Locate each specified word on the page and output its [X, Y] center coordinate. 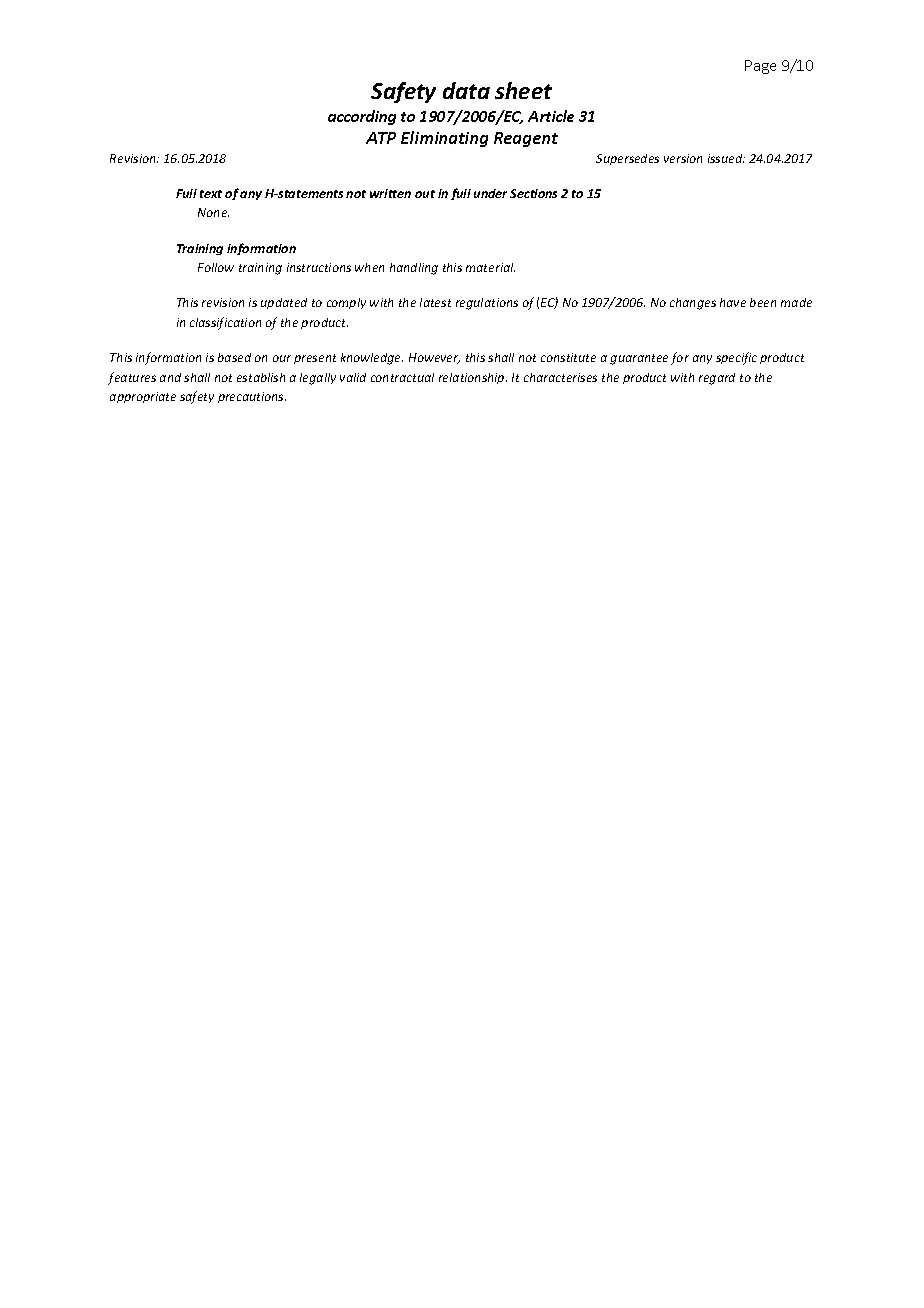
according [362, 117]
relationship [473, 378]
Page [760, 67]
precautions [252, 397]
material [490, 267]
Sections [533, 193]
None [213, 212]
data [466, 90]
